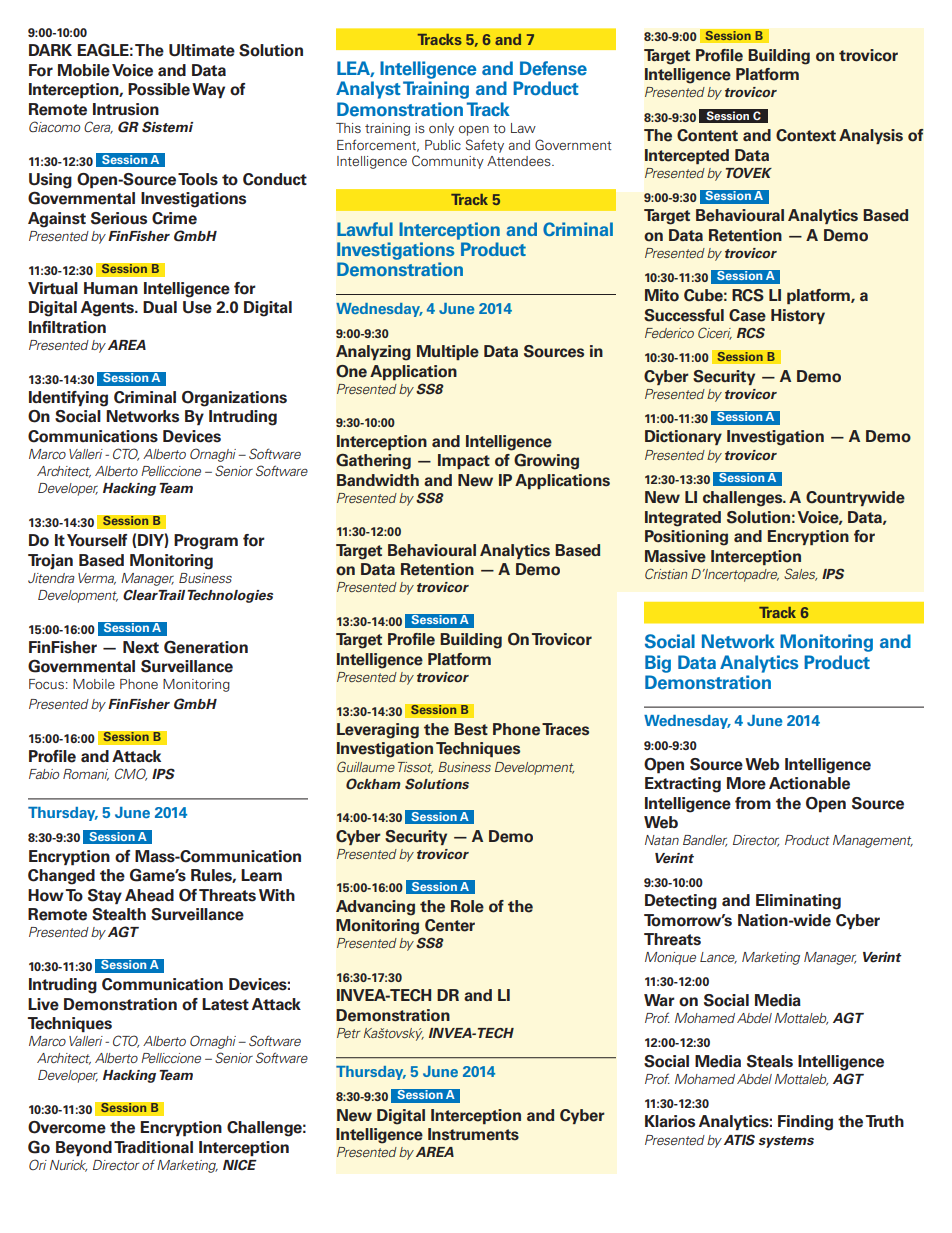 The image size is (952, 1233). What do you see at coordinates (126, 109) in the page?
I see `Intrusion` at bounding box center [126, 109].
